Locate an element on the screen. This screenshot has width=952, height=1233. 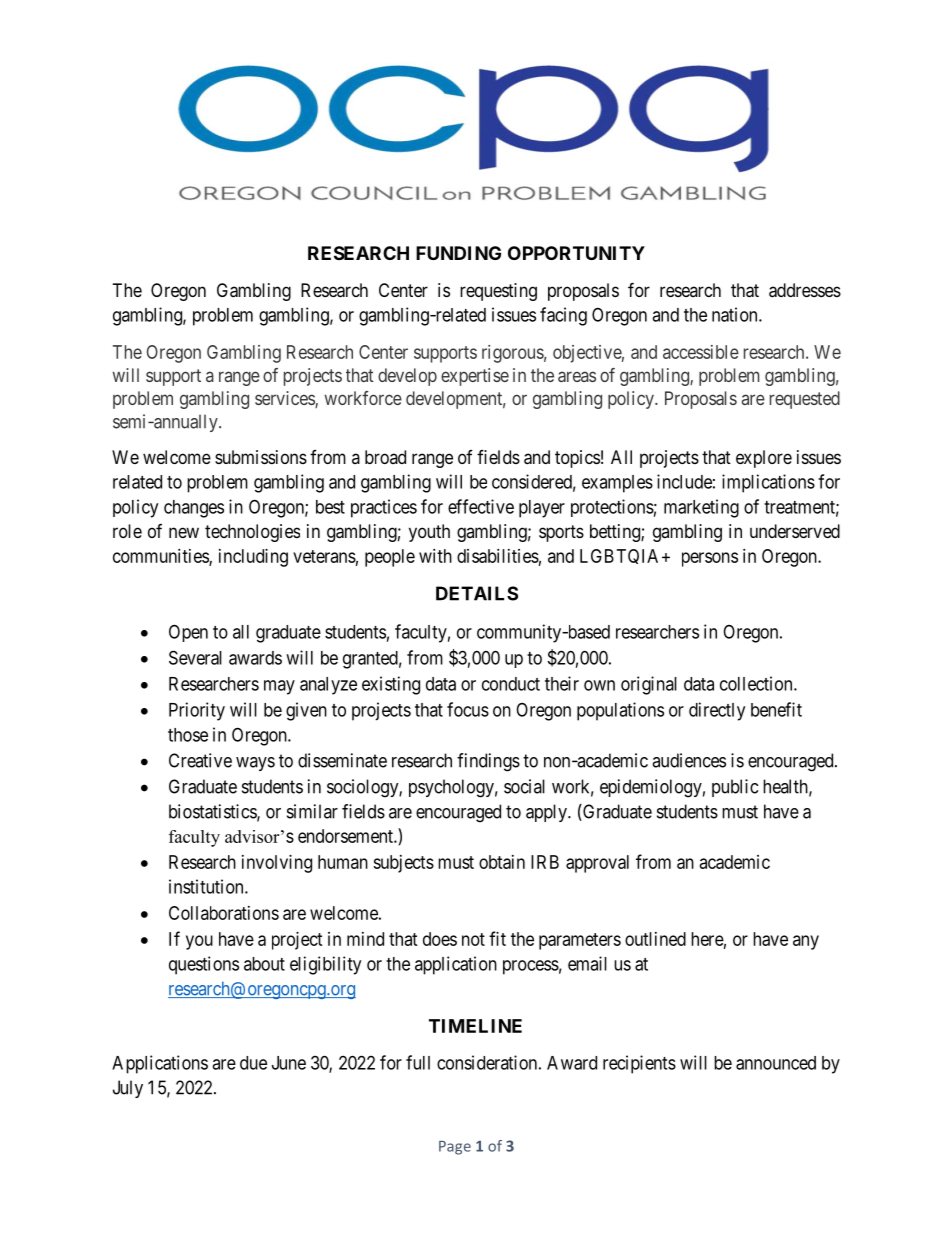
including is located at coordinates (253, 558).
